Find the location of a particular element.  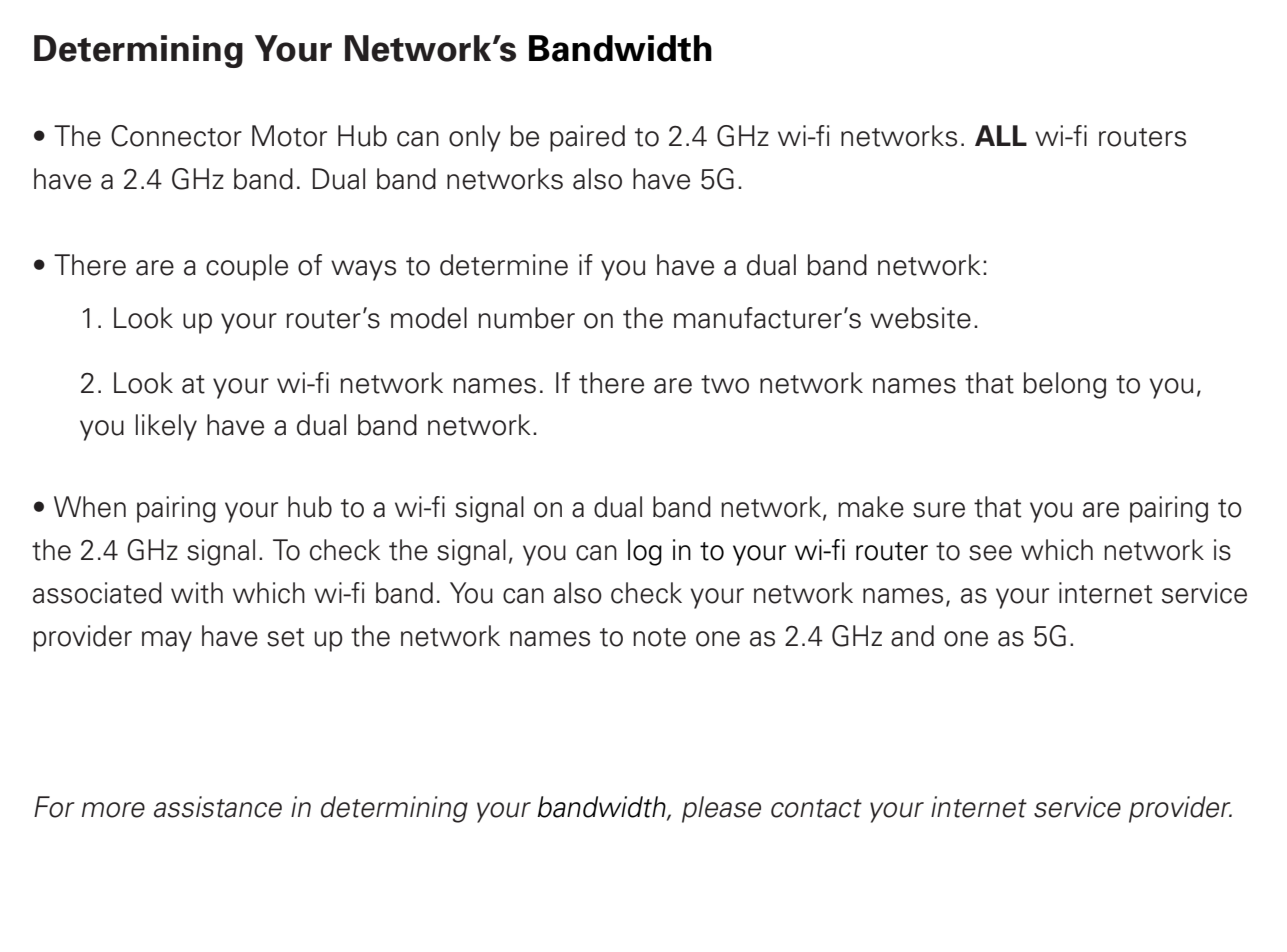

paired is located at coordinates (587, 138).
